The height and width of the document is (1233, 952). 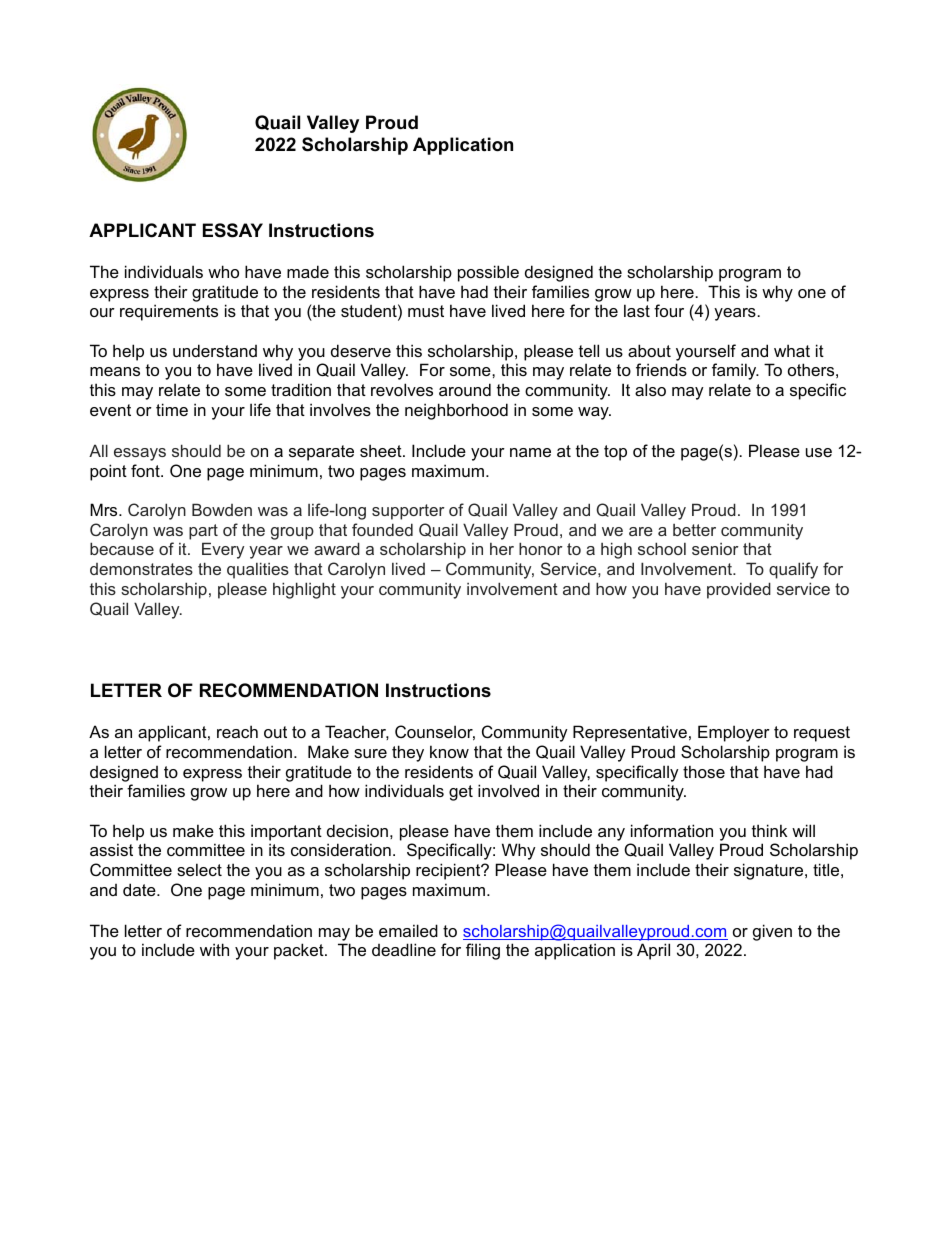 I want to click on requirements, so click(x=169, y=312).
